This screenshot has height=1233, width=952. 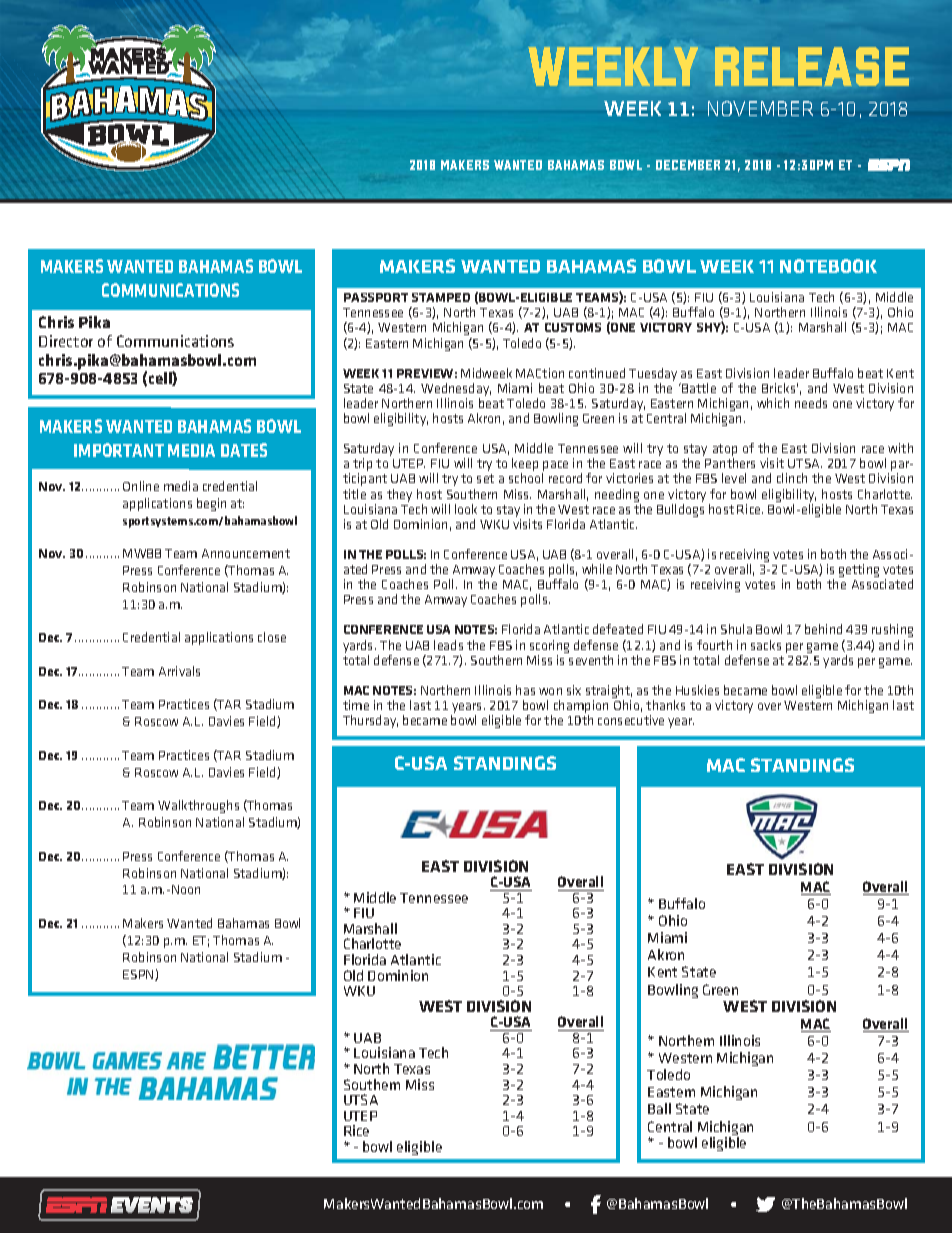 I want to click on Announcement, so click(x=246, y=553).
